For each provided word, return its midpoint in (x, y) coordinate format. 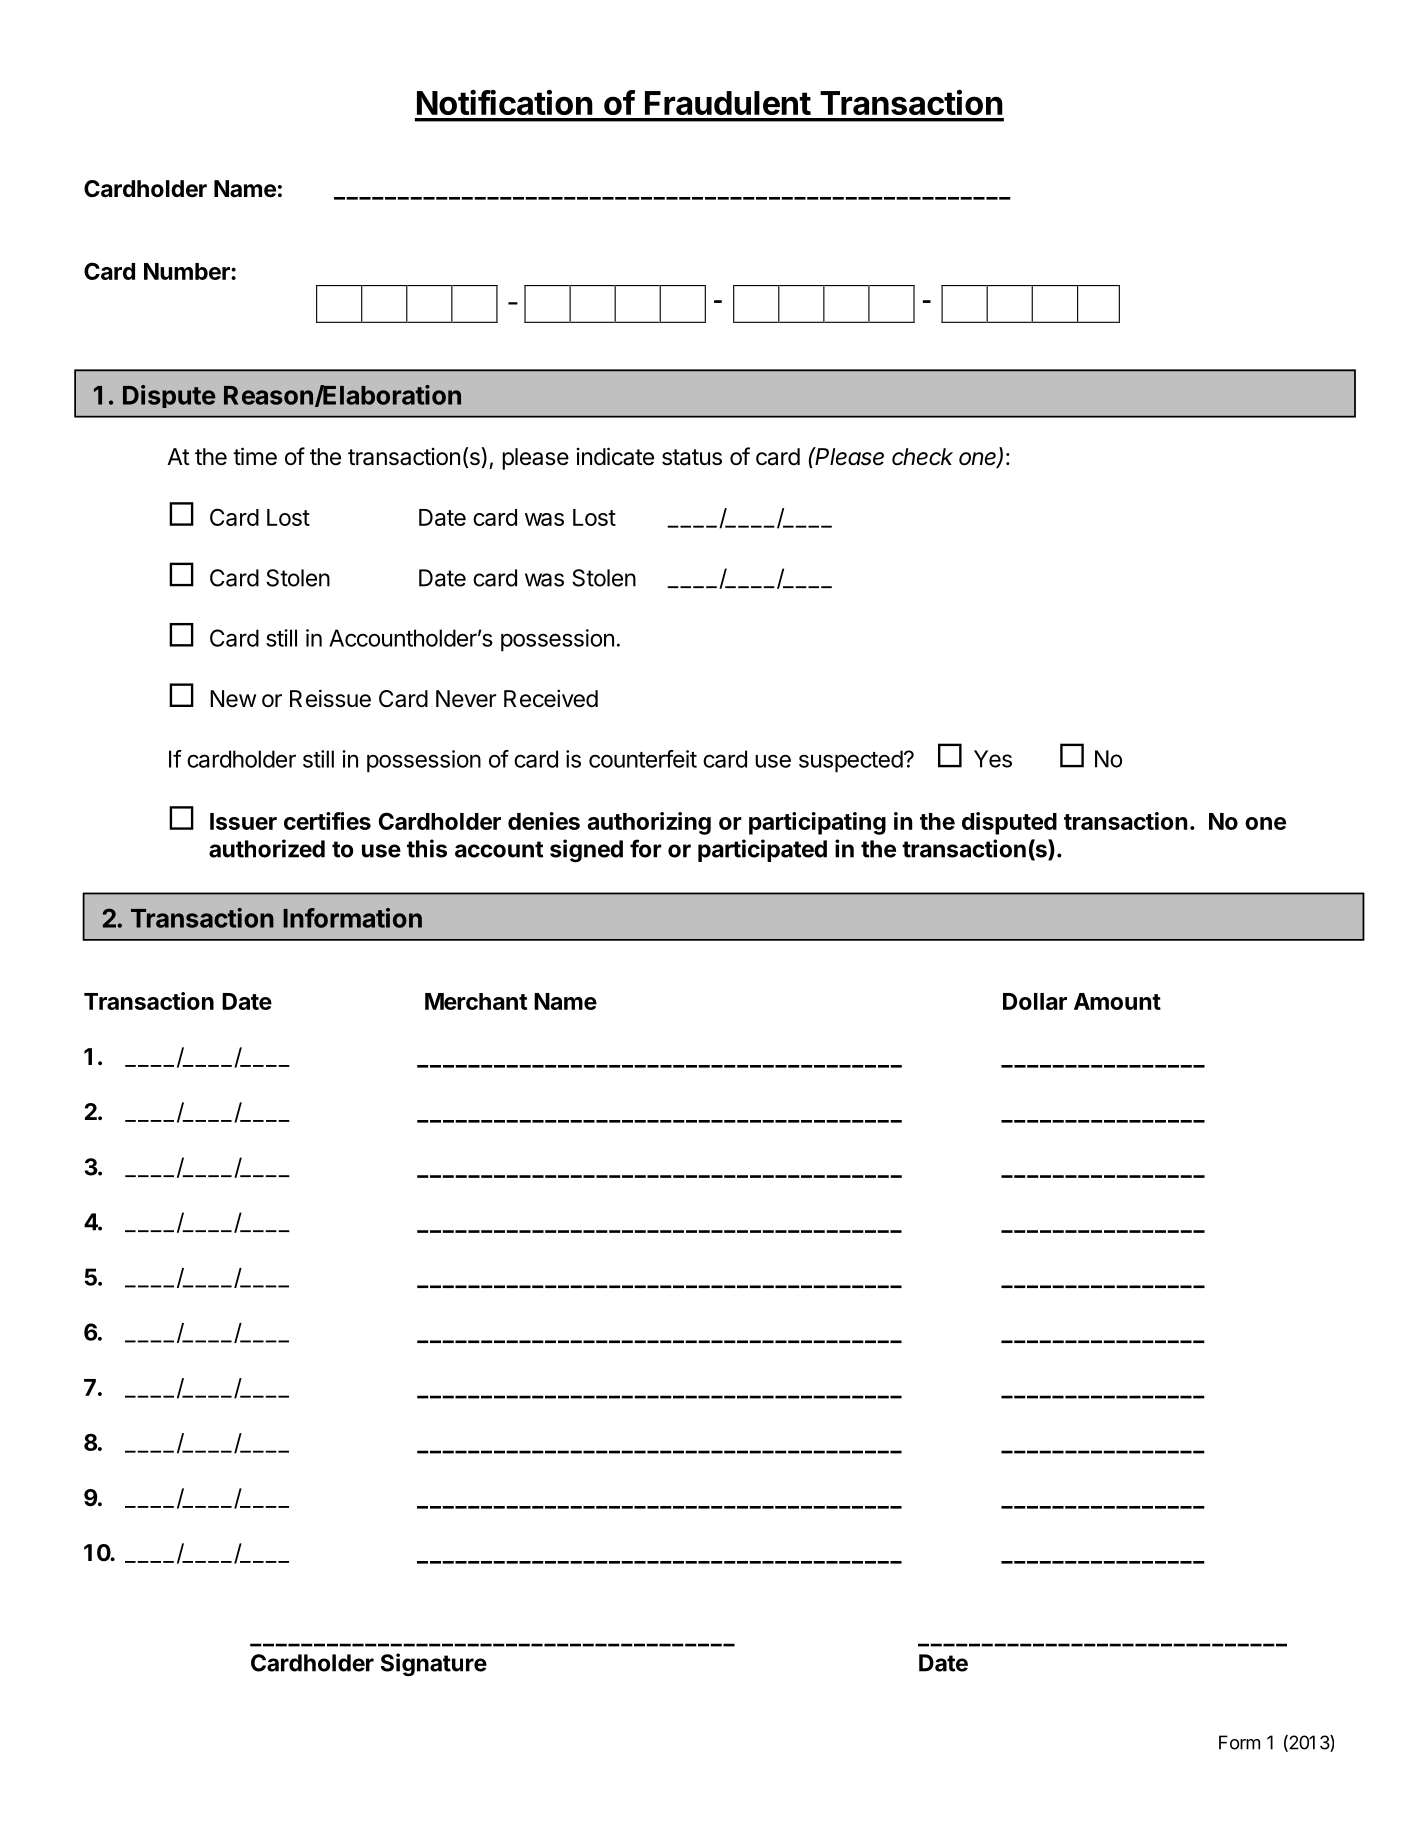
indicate (615, 456)
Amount (1117, 1001)
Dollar (1035, 1001)
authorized (267, 848)
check (922, 457)
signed (586, 851)
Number (188, 271)
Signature (434, 1665)
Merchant (476, 1001)
